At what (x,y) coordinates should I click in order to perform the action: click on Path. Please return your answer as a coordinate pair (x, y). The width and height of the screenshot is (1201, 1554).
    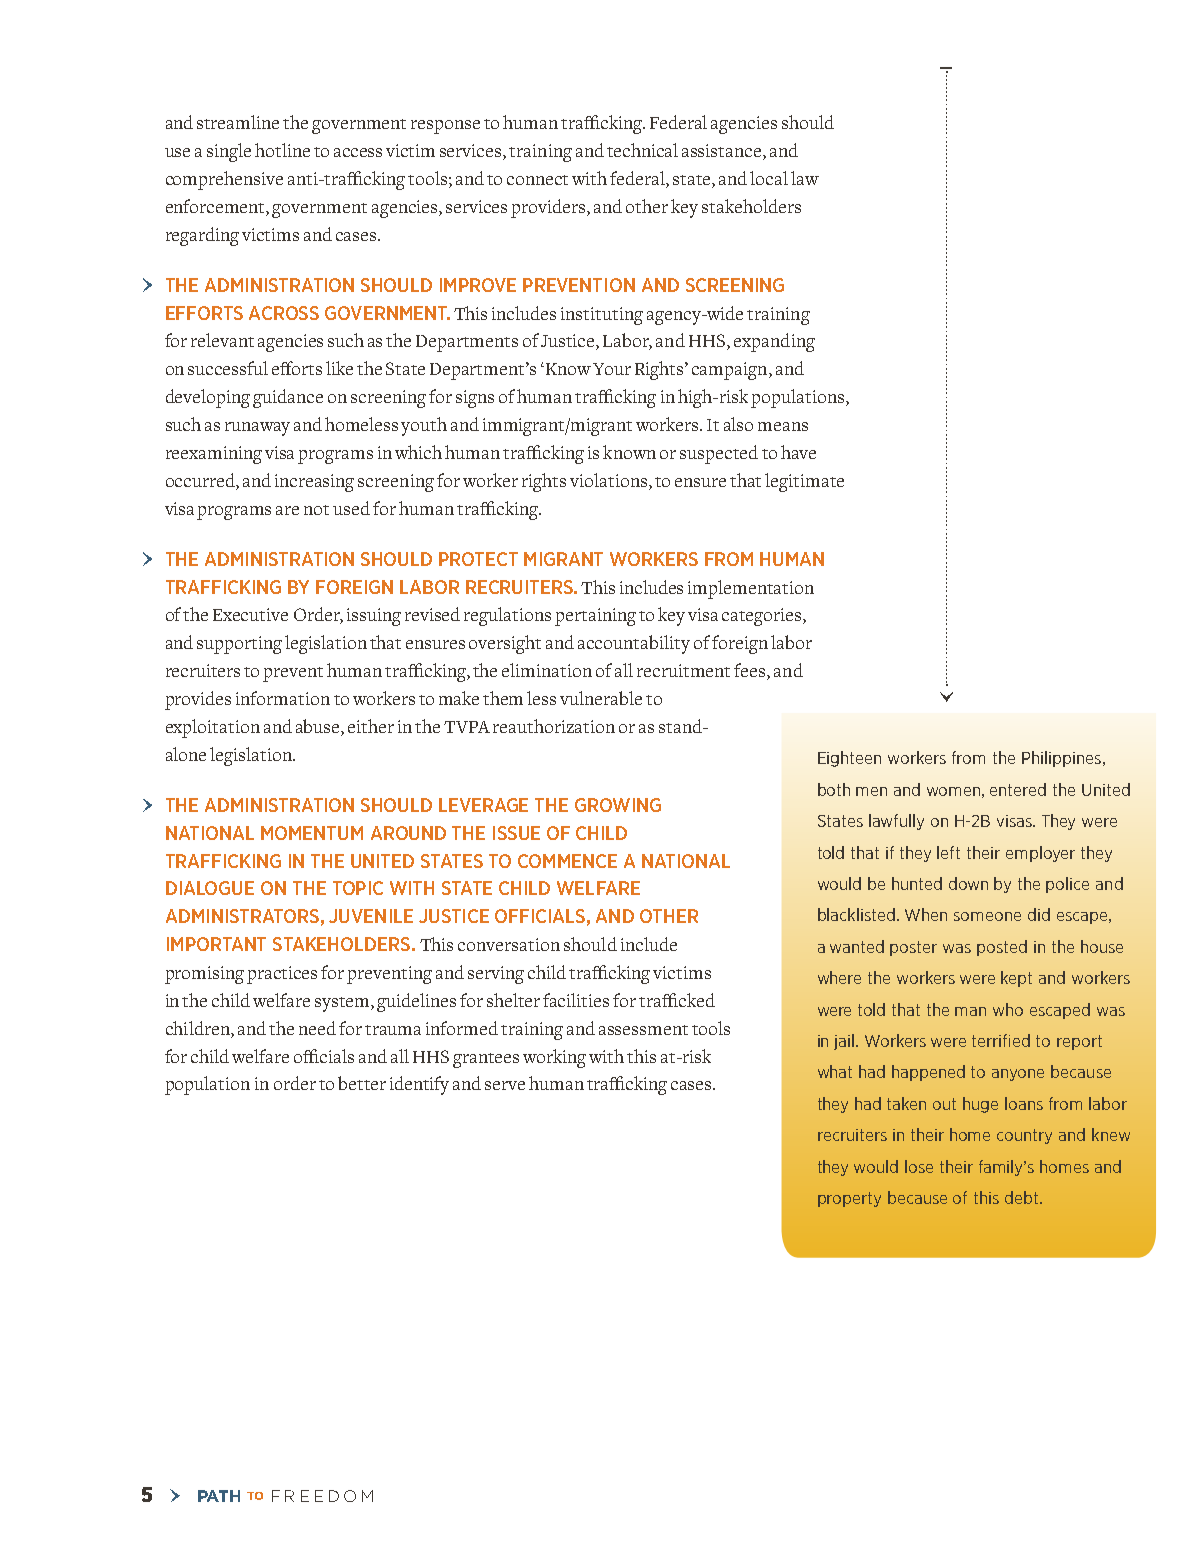
    Looking at the image, I should click on (219, 1496).
